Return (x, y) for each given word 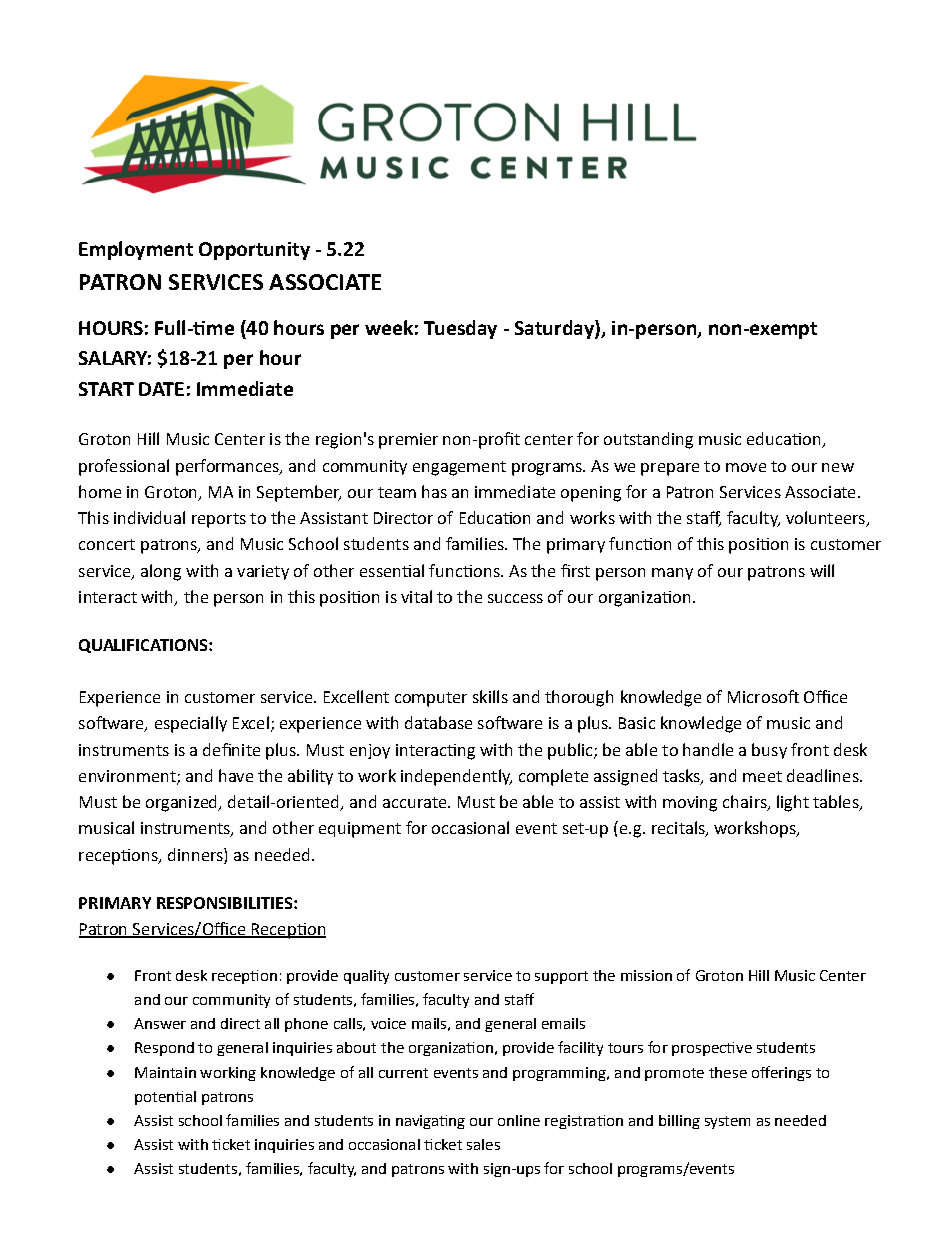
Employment (136, 250)
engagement (459, 468)
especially (191, 724)
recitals (679, 829)
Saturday (555, 329)
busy (769, 751)
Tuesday (460, 329)
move (746, 467)
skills (490, 696)
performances (229, 467)
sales (483, 1144)
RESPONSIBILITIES (226, 903)
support (561, 977)
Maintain (165, 1072)
